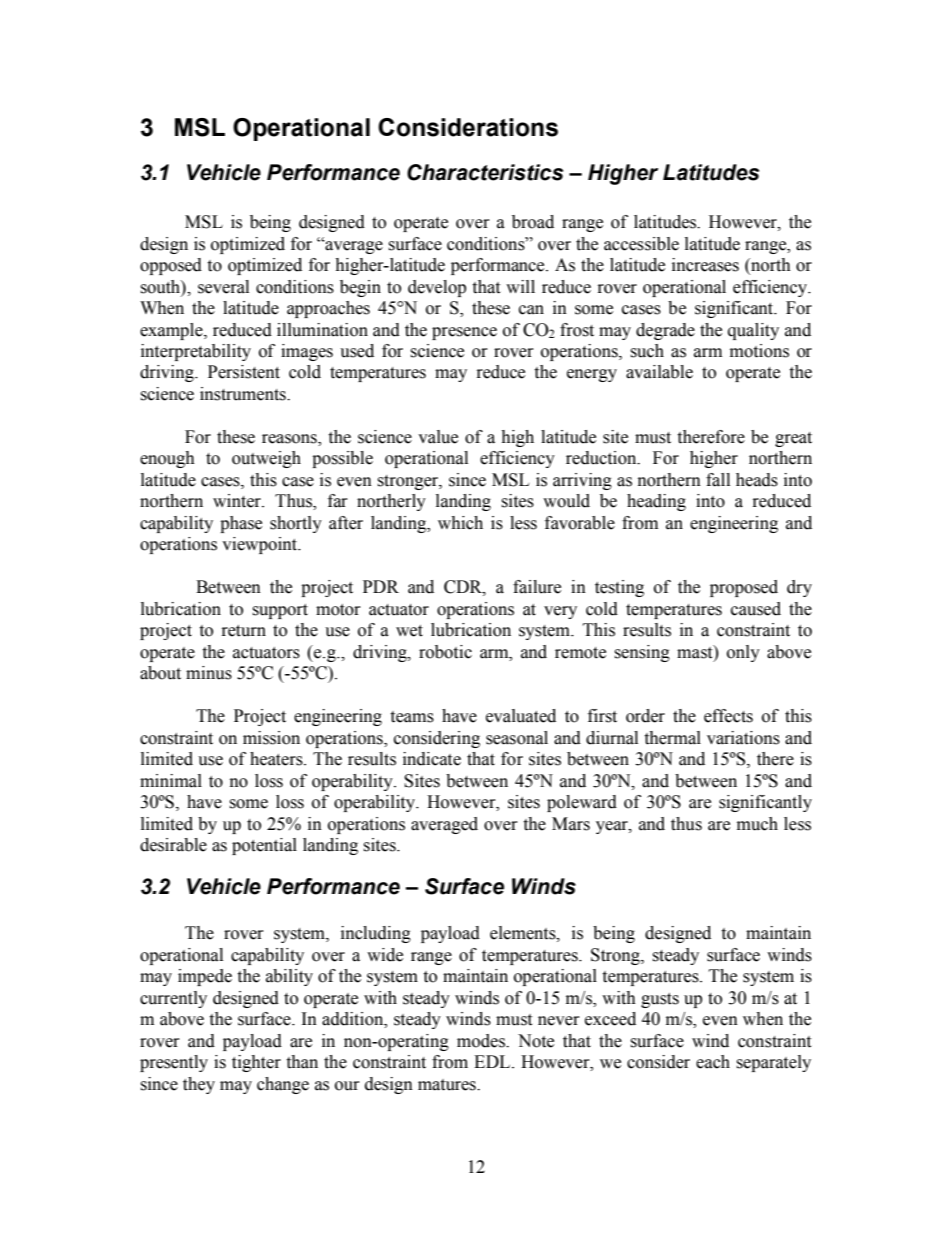  Describe the element at coordinates (493, 1061) in the screenshot. I see `EDL` at that location.
